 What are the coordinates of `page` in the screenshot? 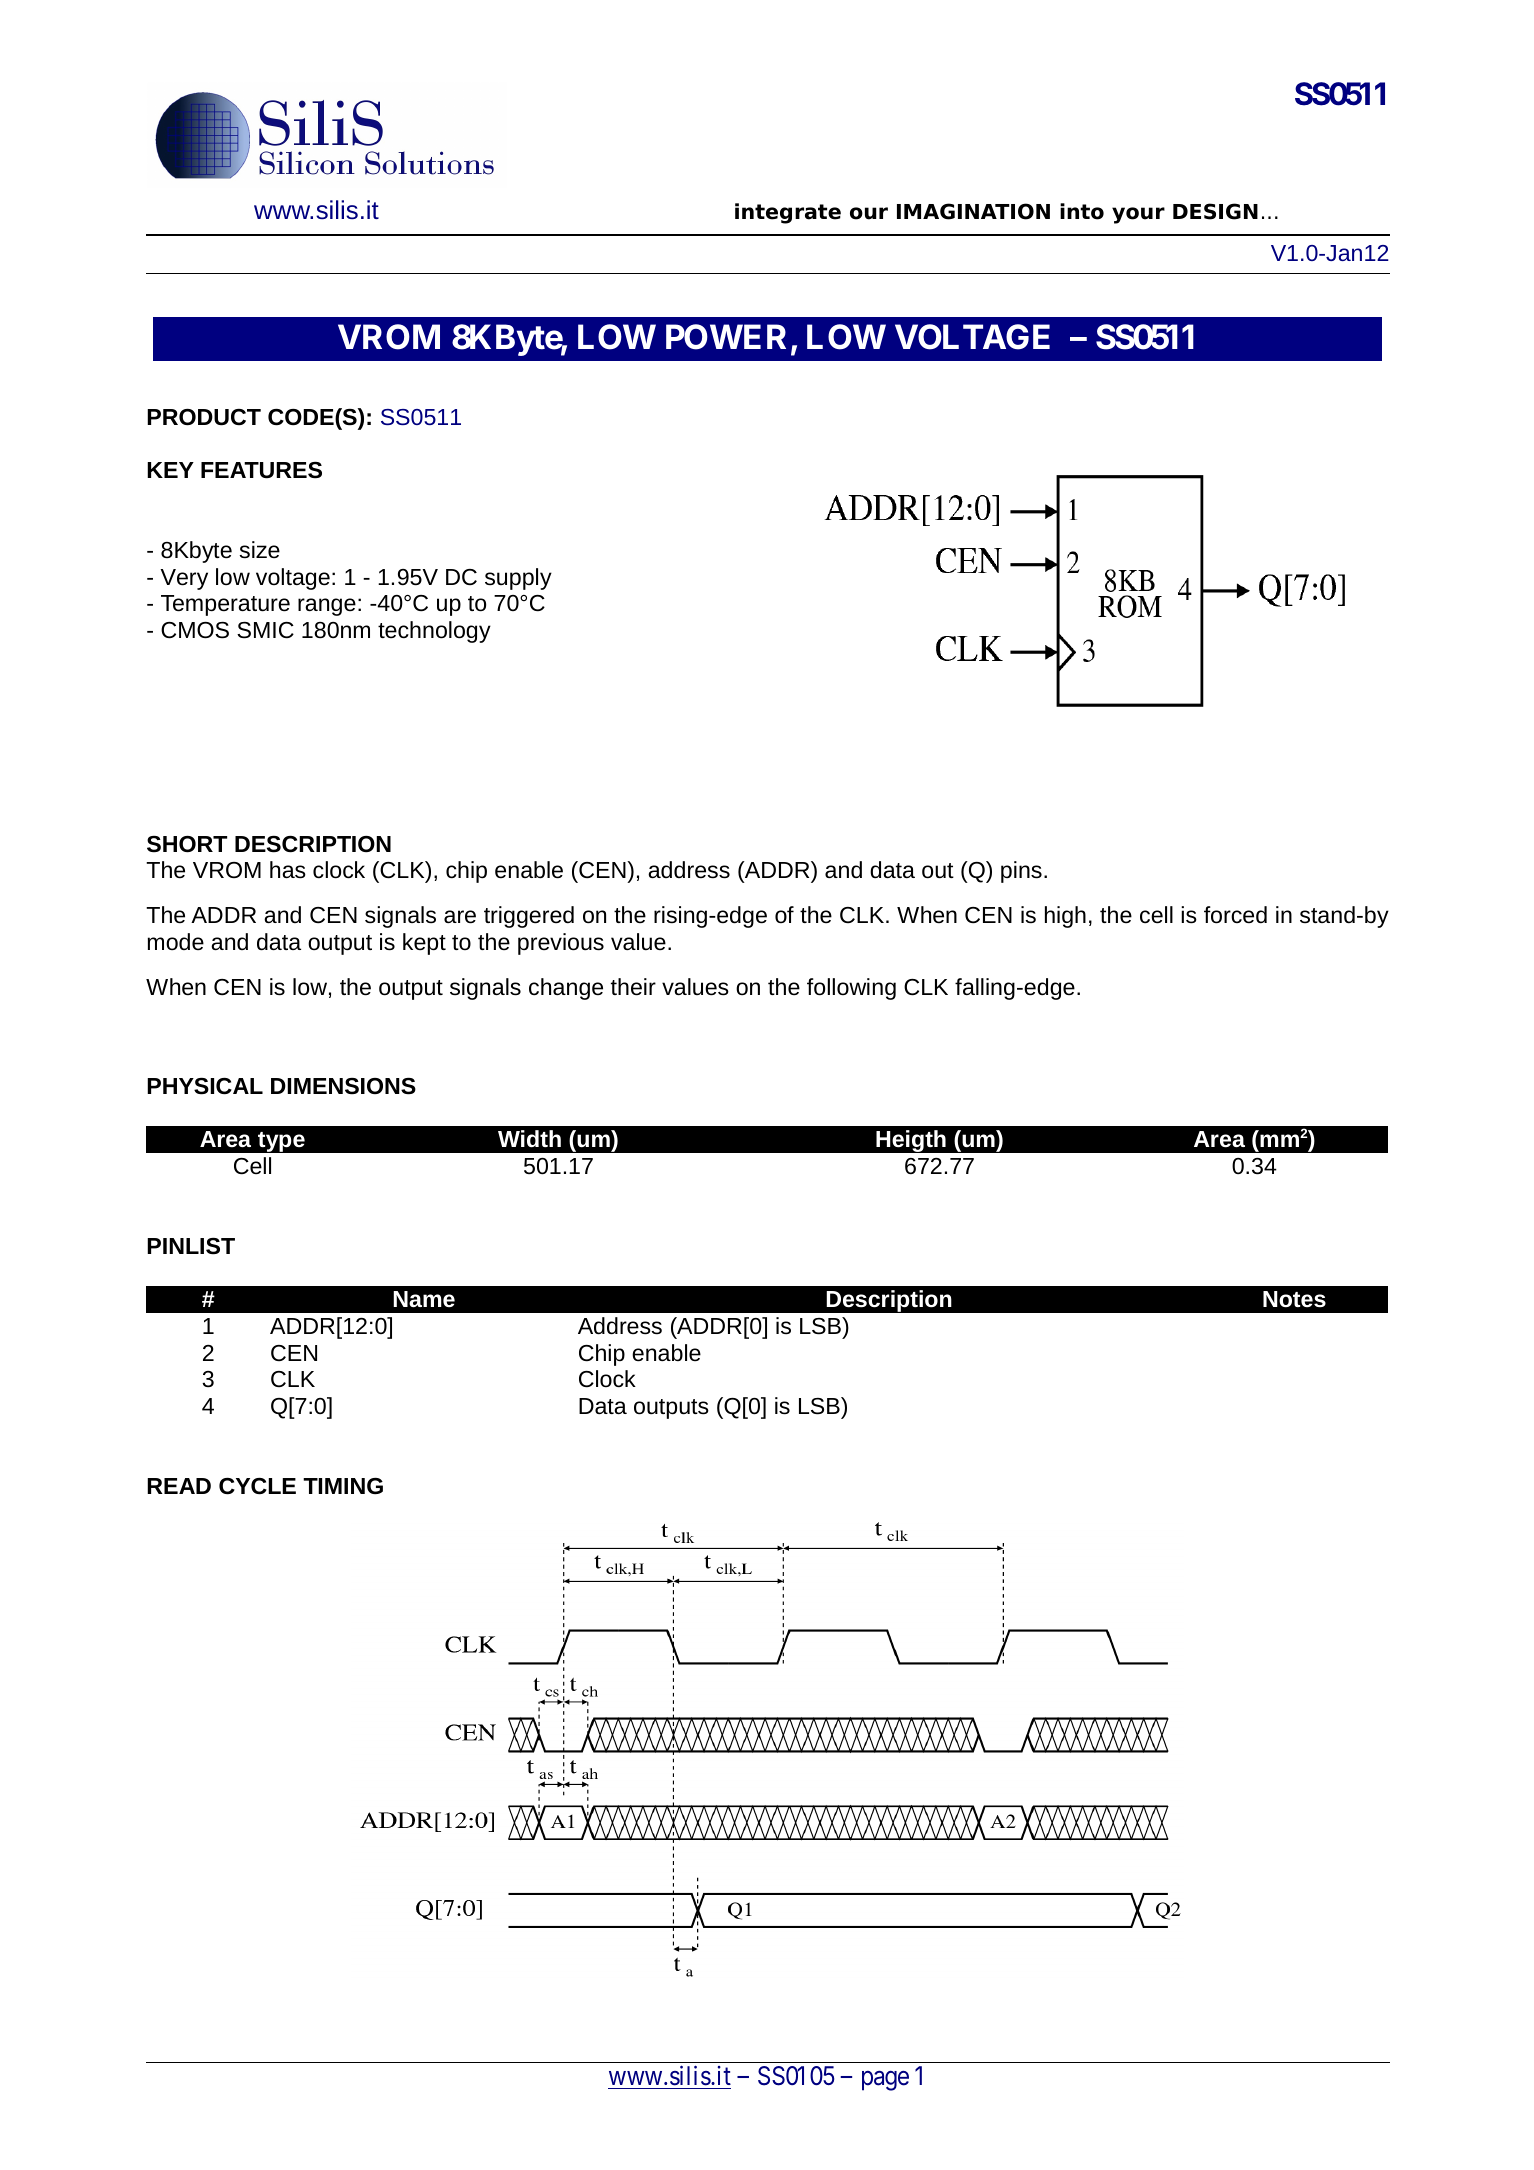 It's located at (885, 2081).
